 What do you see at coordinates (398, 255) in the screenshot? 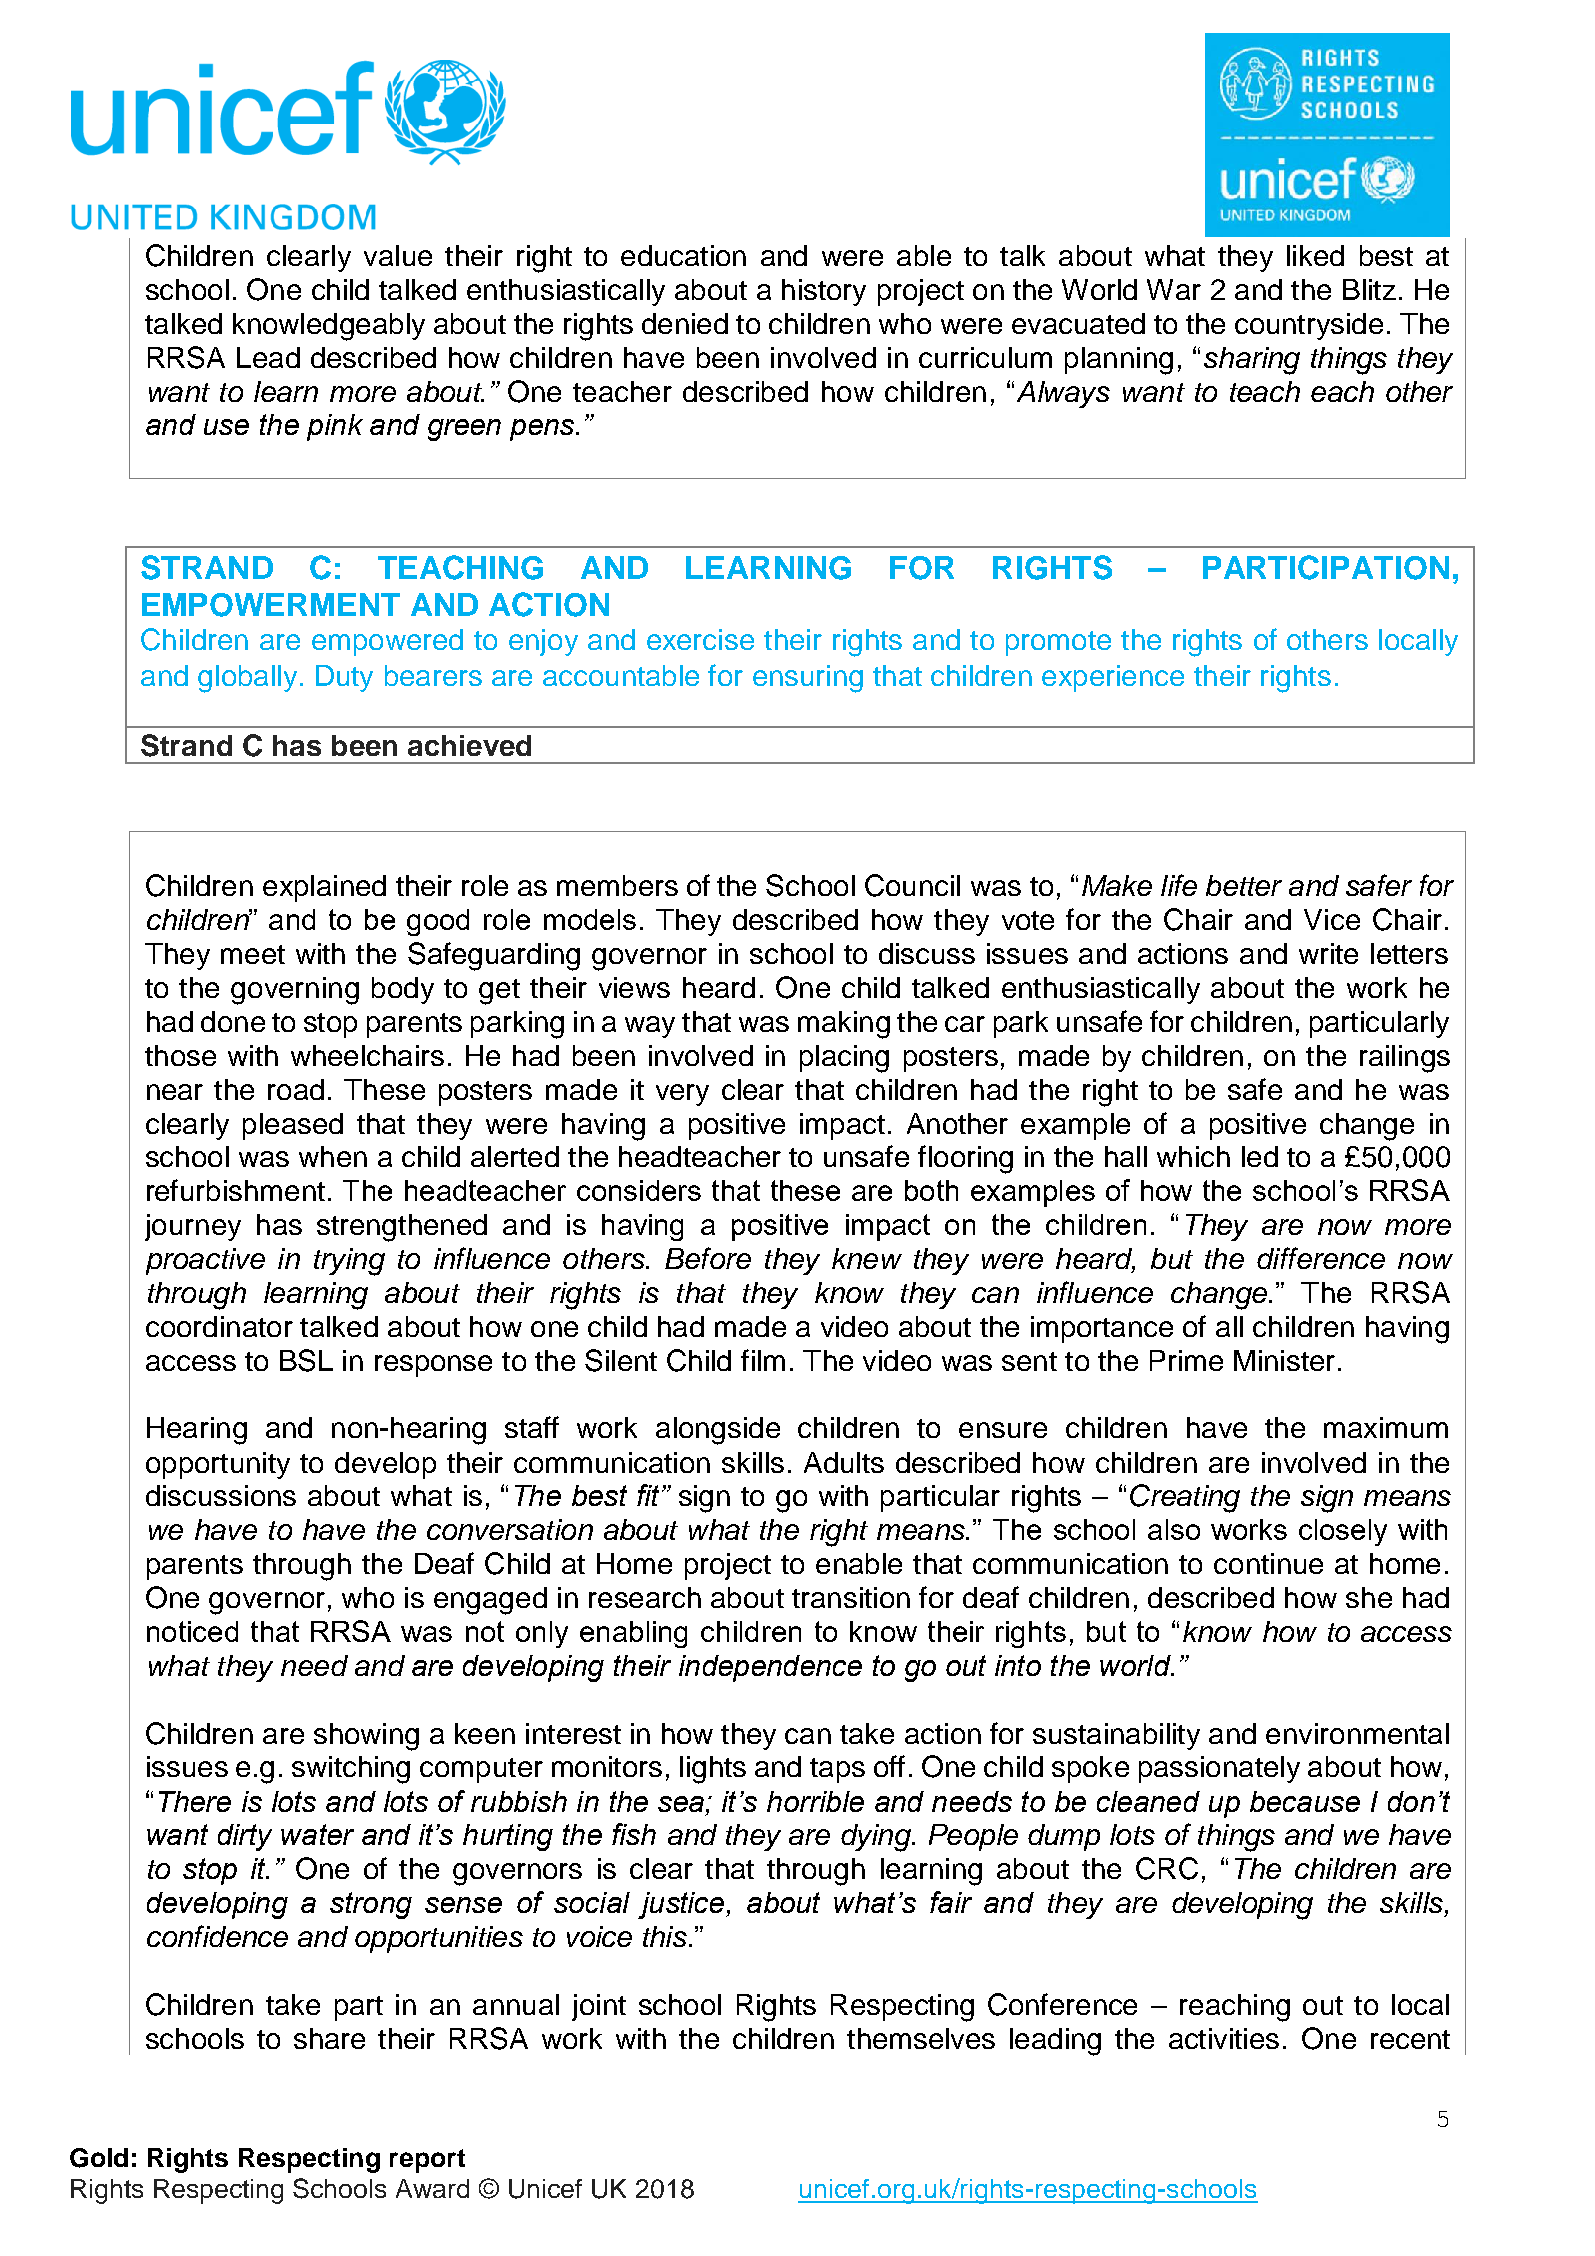
I see `value` at bounding box center [398, 255].
